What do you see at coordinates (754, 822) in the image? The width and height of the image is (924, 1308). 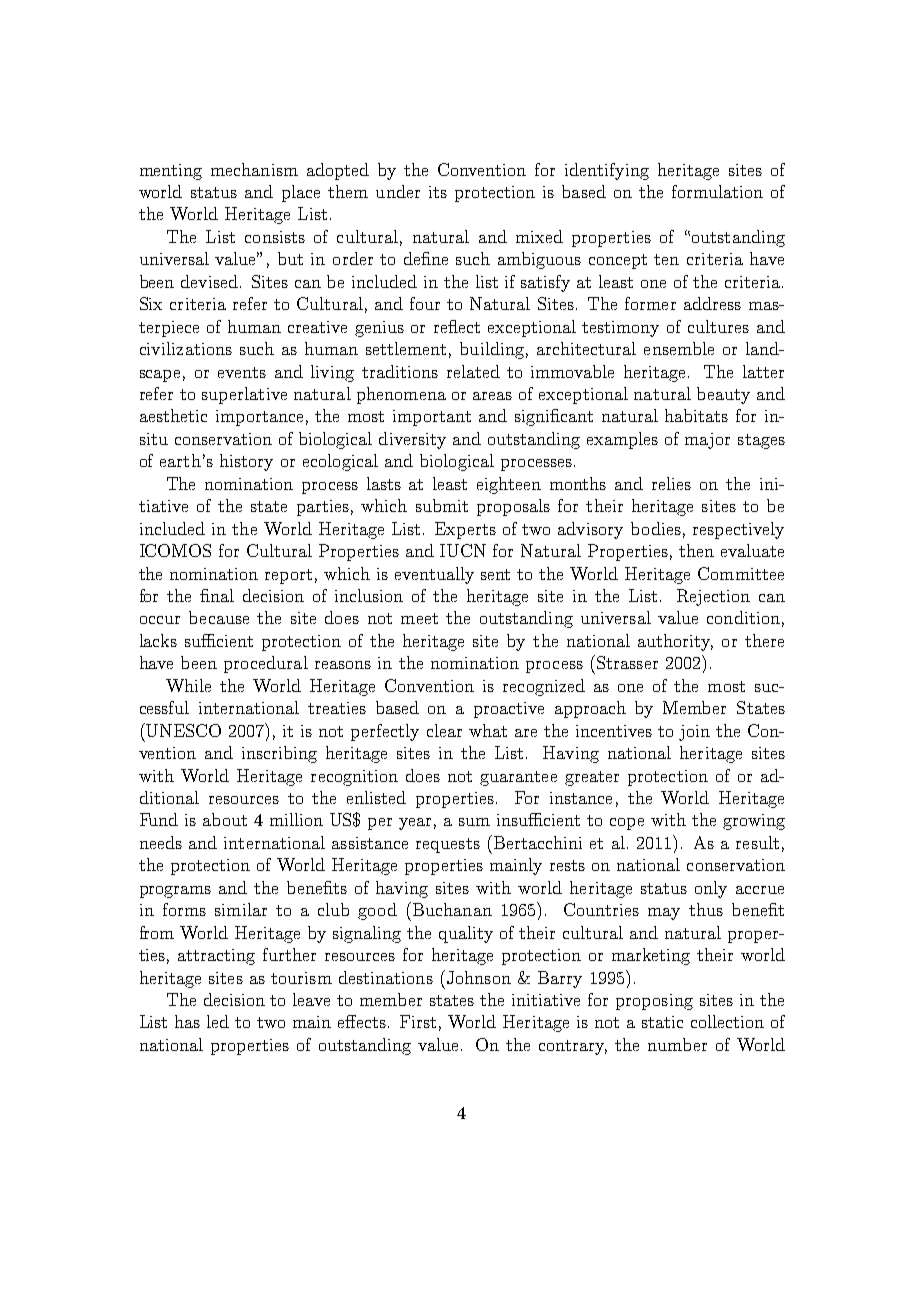 I see `growing` at bounding box center [754, 822].
